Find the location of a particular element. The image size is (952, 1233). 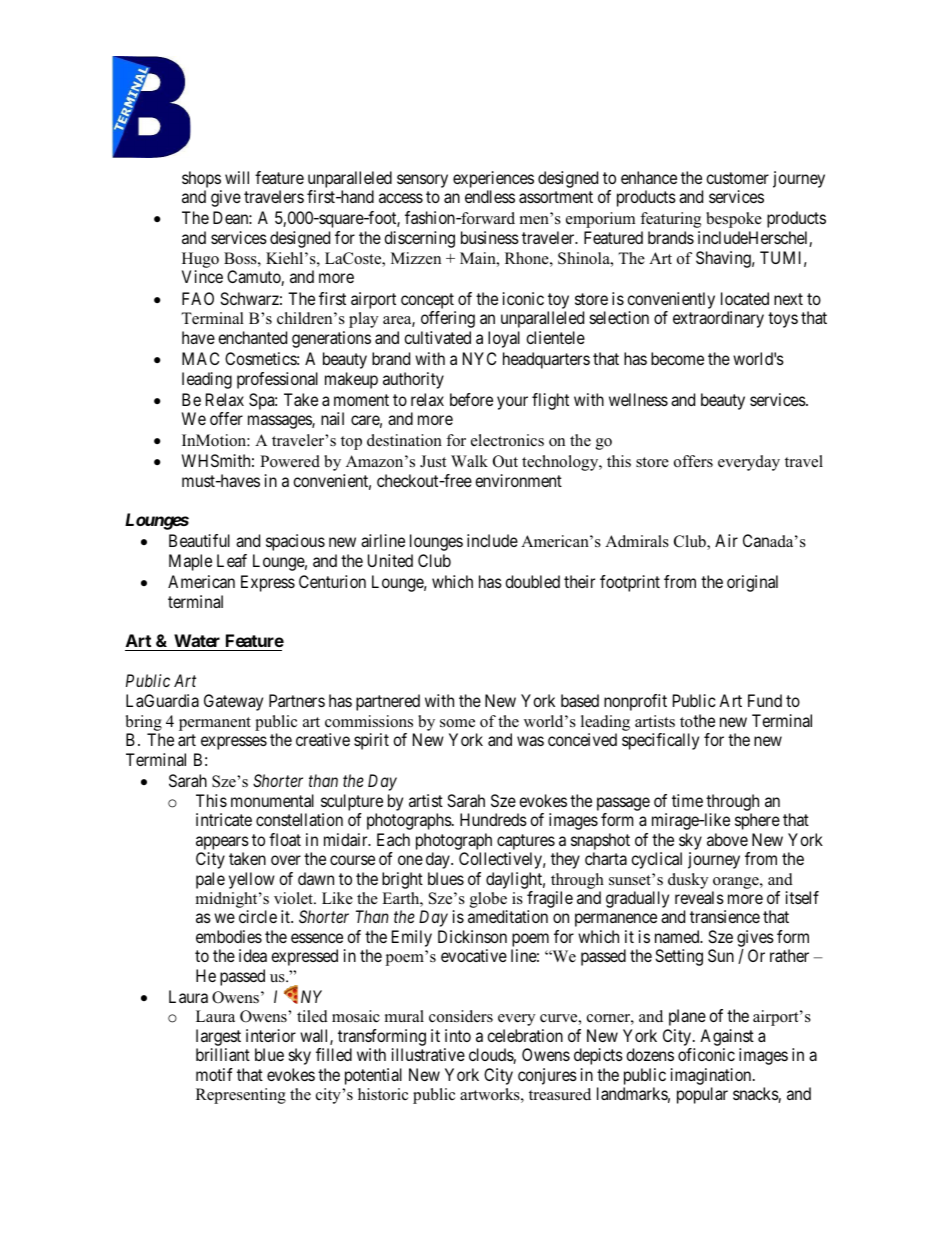

illustrative is located at coordinates (428, 1054).
